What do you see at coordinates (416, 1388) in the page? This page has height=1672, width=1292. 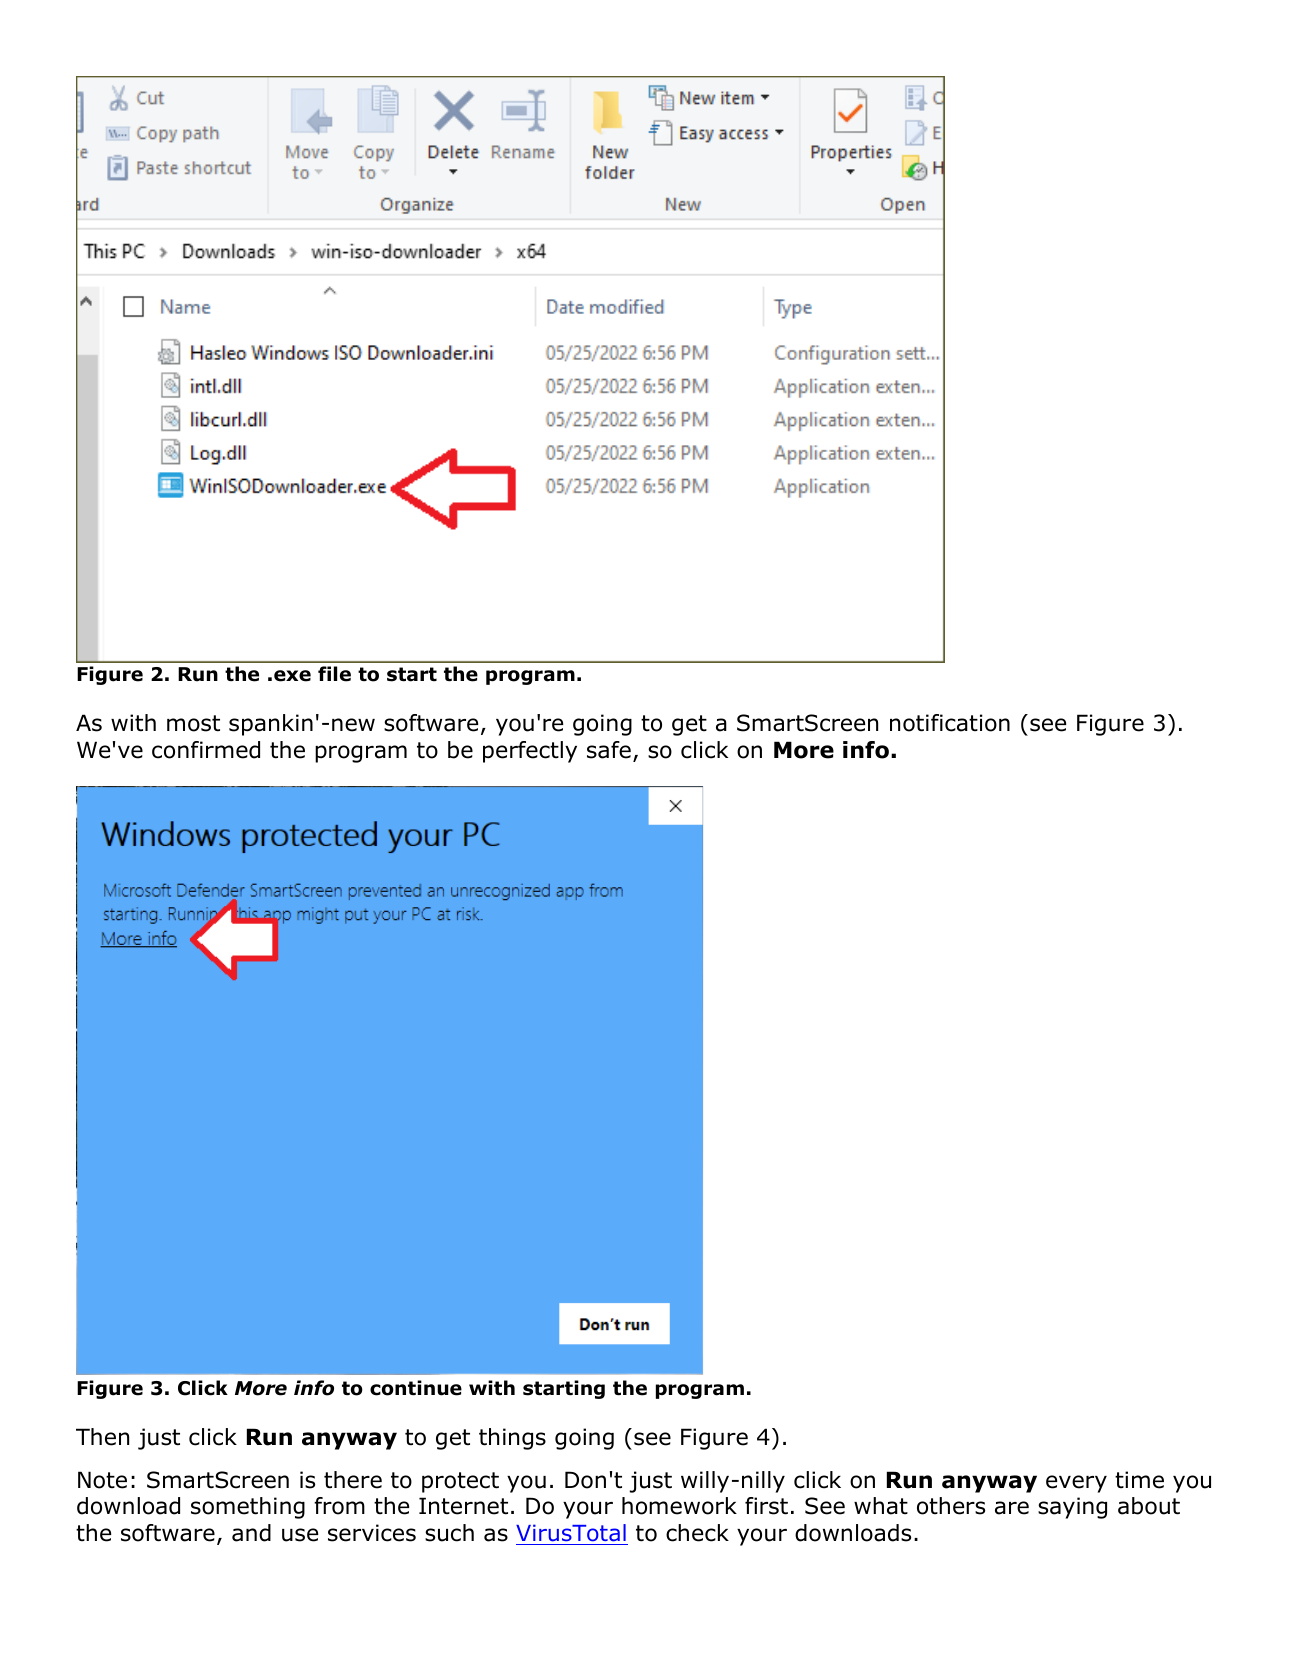 I see `continue` at bounding box center [416, 1388].
